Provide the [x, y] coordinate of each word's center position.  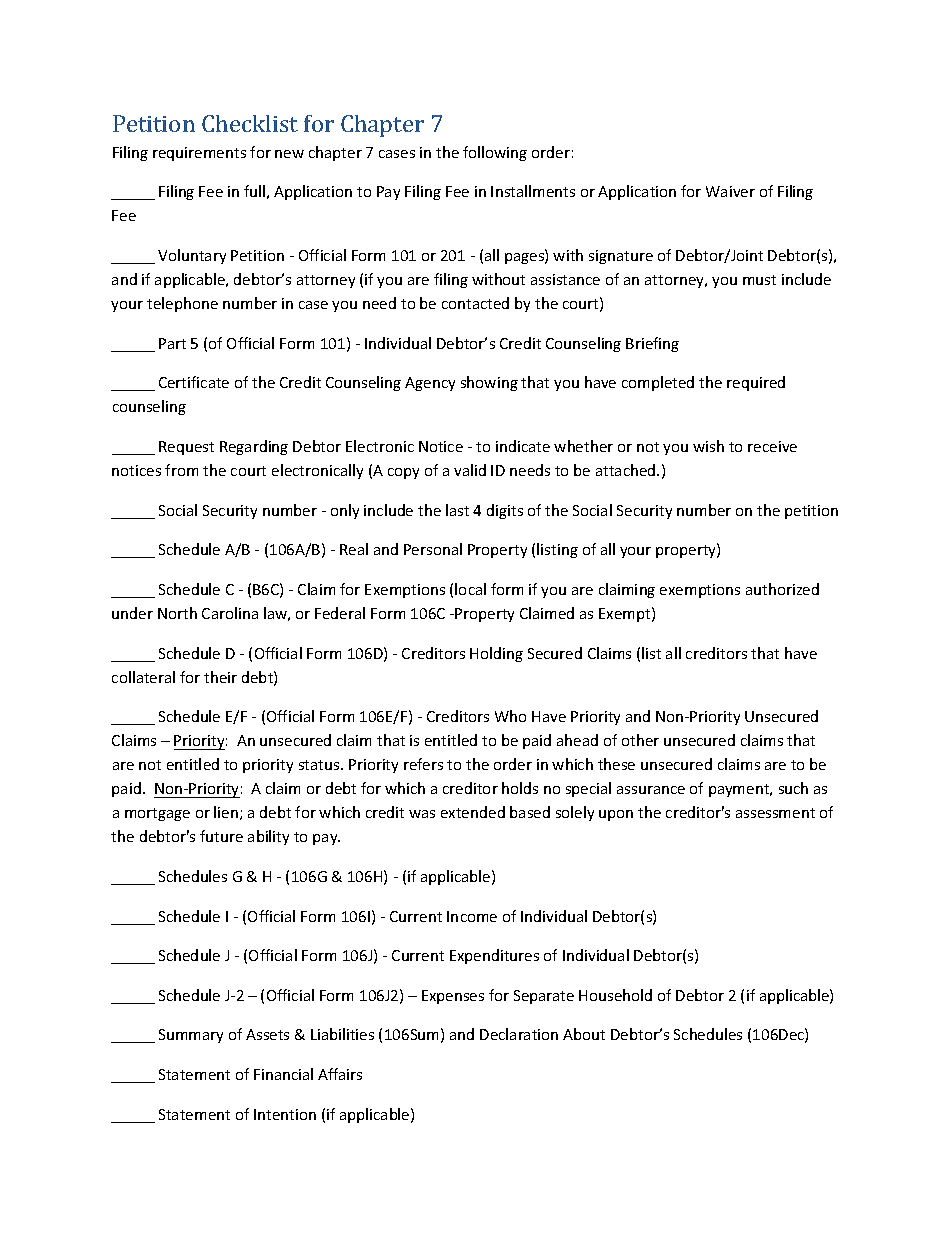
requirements [199, 154]
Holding [496, 654]
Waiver [730, 191]
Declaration [519, 1034]
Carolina [230, 613]
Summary [191, 1036]
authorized [782, 589]
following [495, 153]
